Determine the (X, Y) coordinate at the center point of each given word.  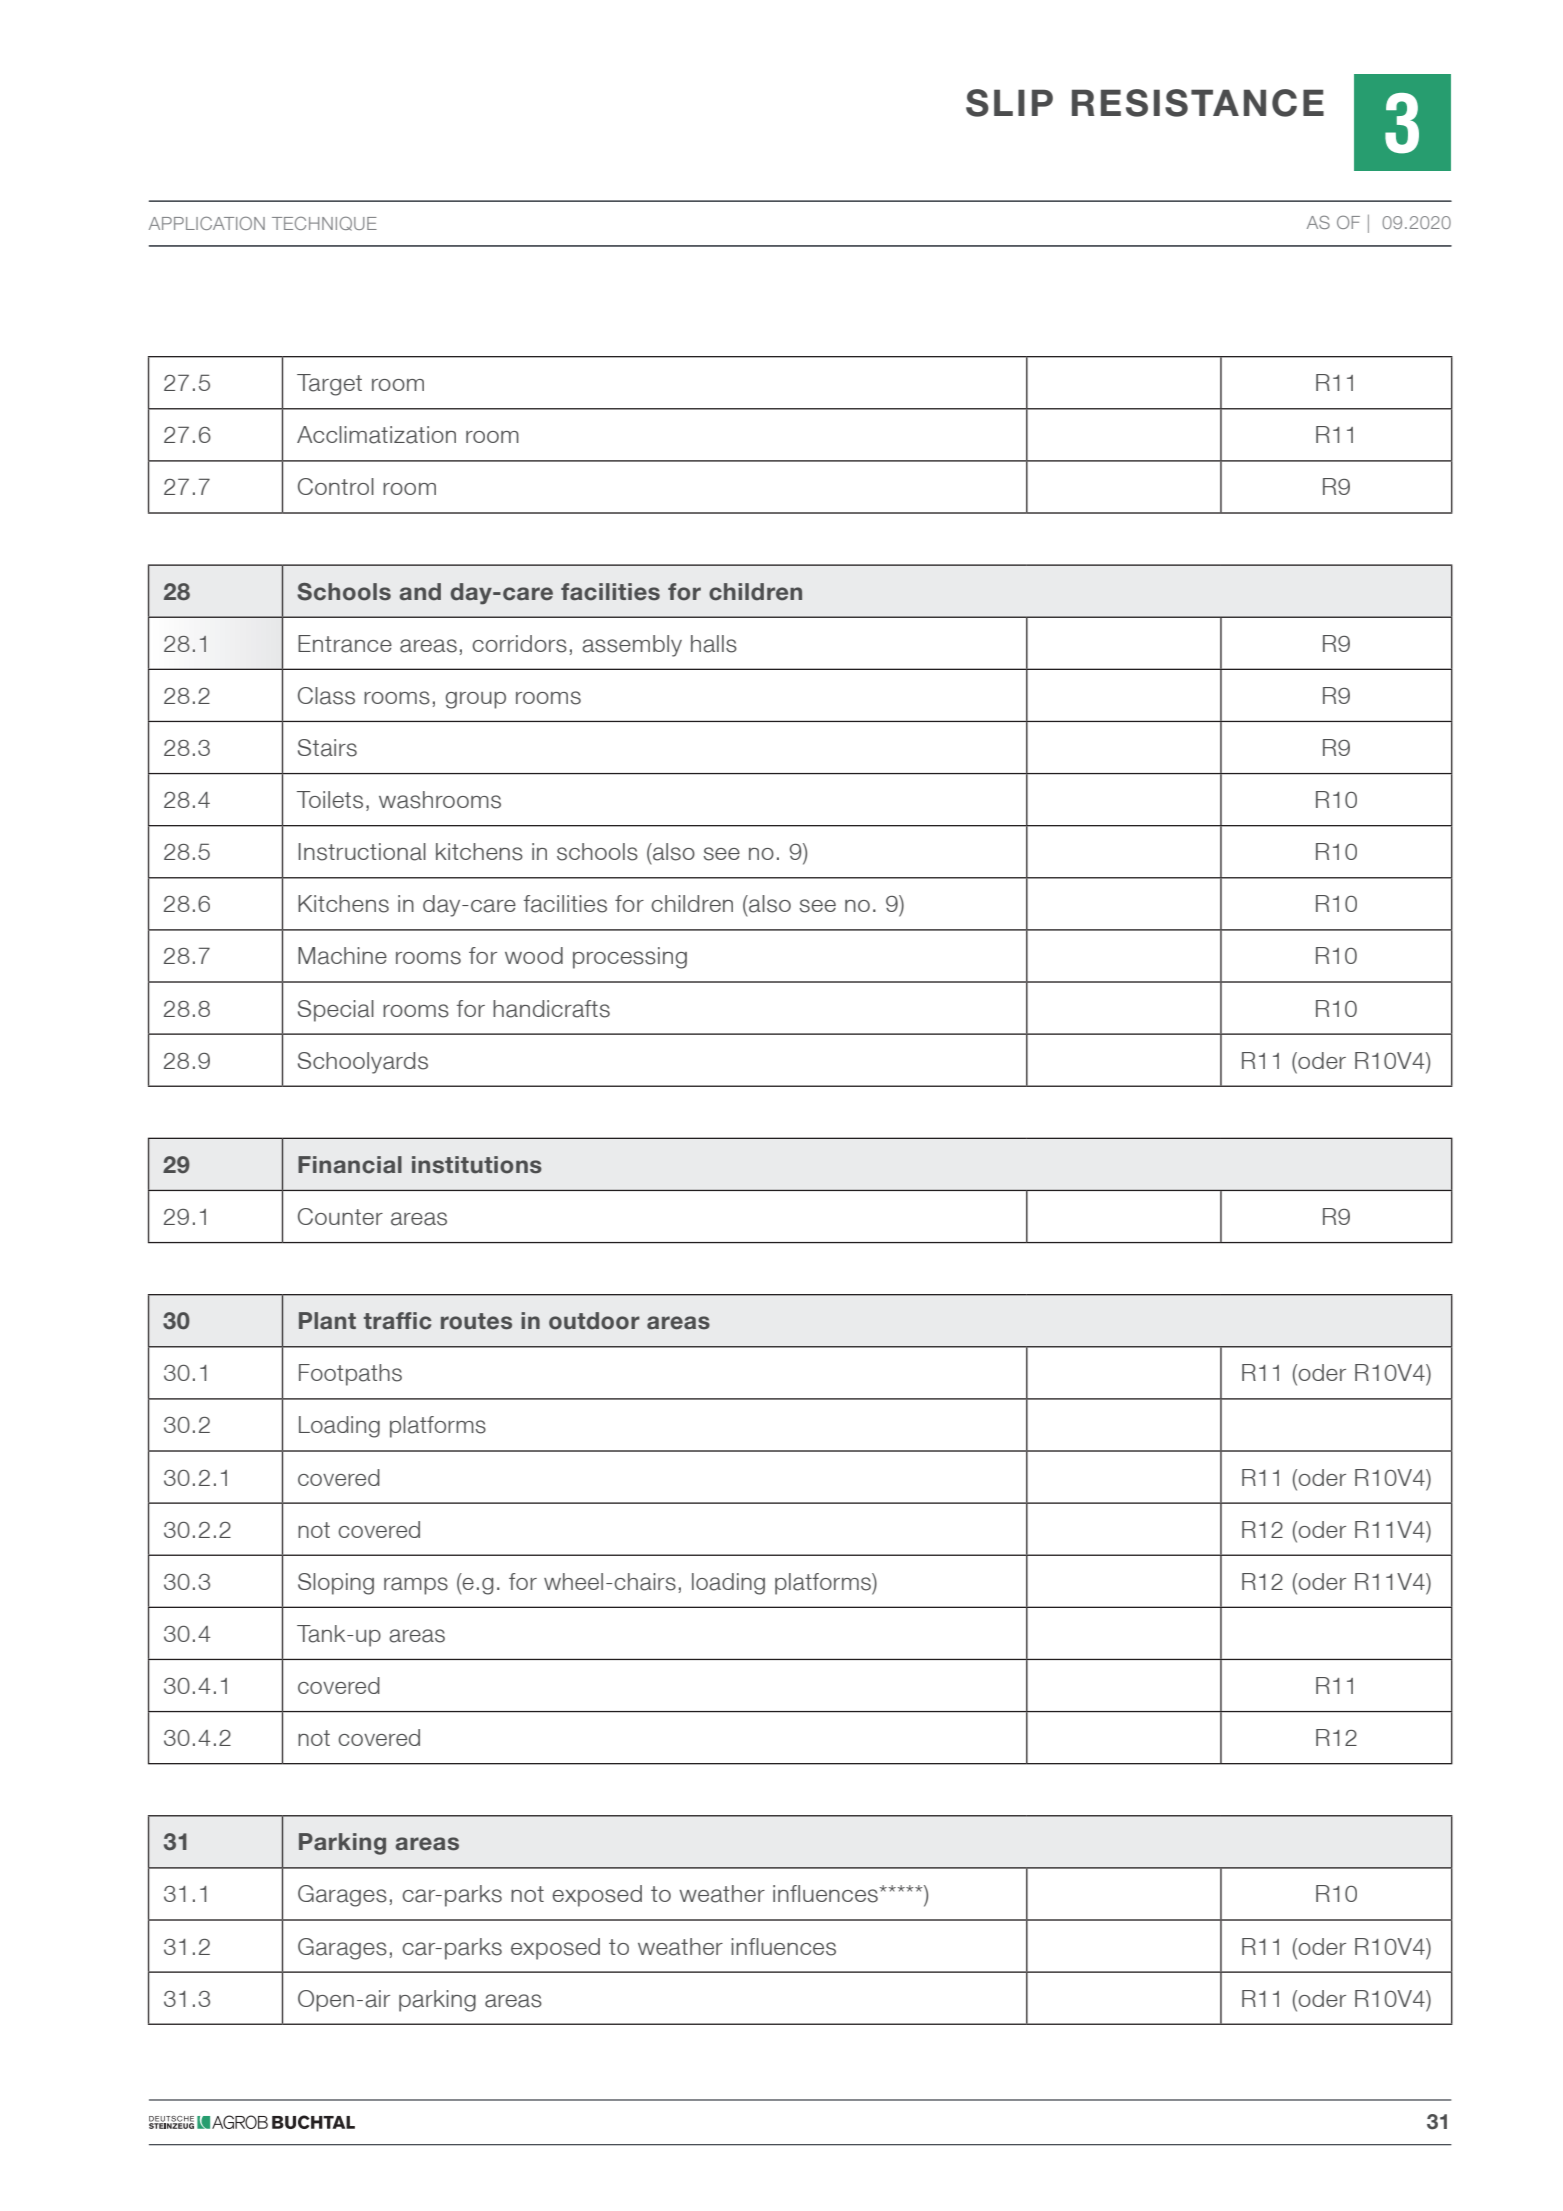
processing (630, 958)
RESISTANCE (1198, 103)
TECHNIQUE (324, 223)
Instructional (362, 852)
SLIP (1009, 103)
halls (714, 644)
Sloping (336, 1584)
